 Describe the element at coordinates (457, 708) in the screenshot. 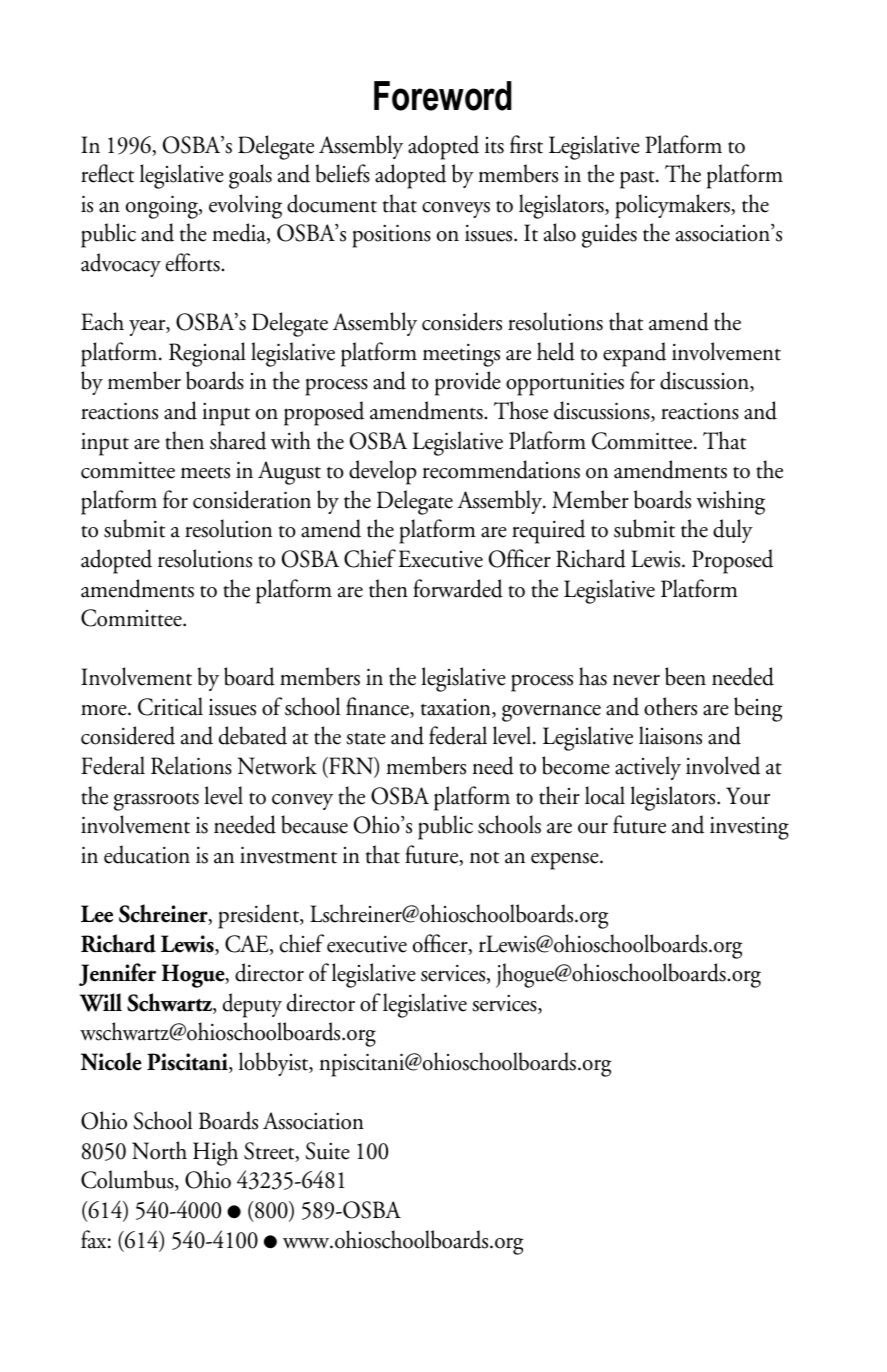

I see `taxation` at that location.
